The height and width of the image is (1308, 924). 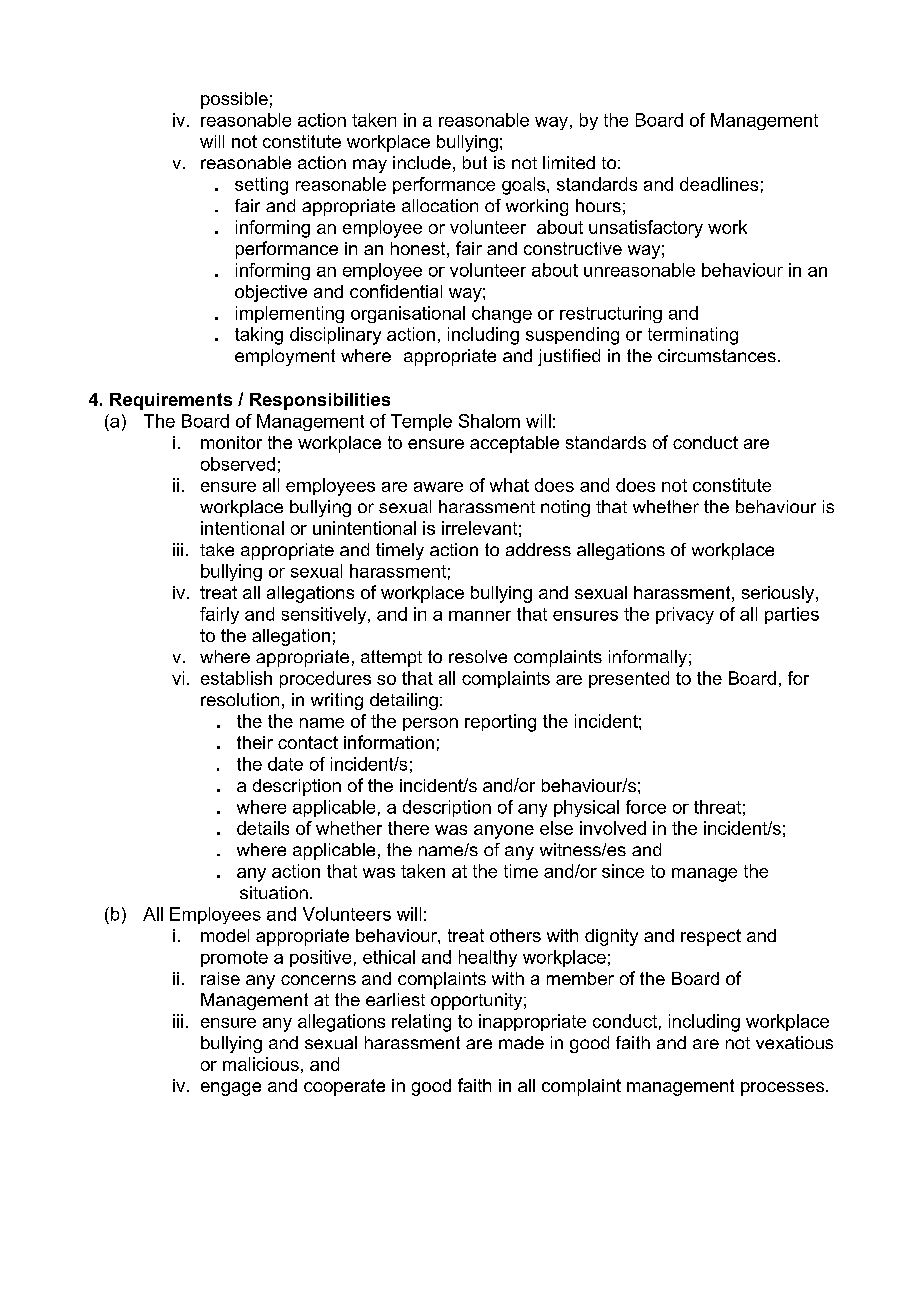 I want to click on possible, so click(x=234, y=100).
